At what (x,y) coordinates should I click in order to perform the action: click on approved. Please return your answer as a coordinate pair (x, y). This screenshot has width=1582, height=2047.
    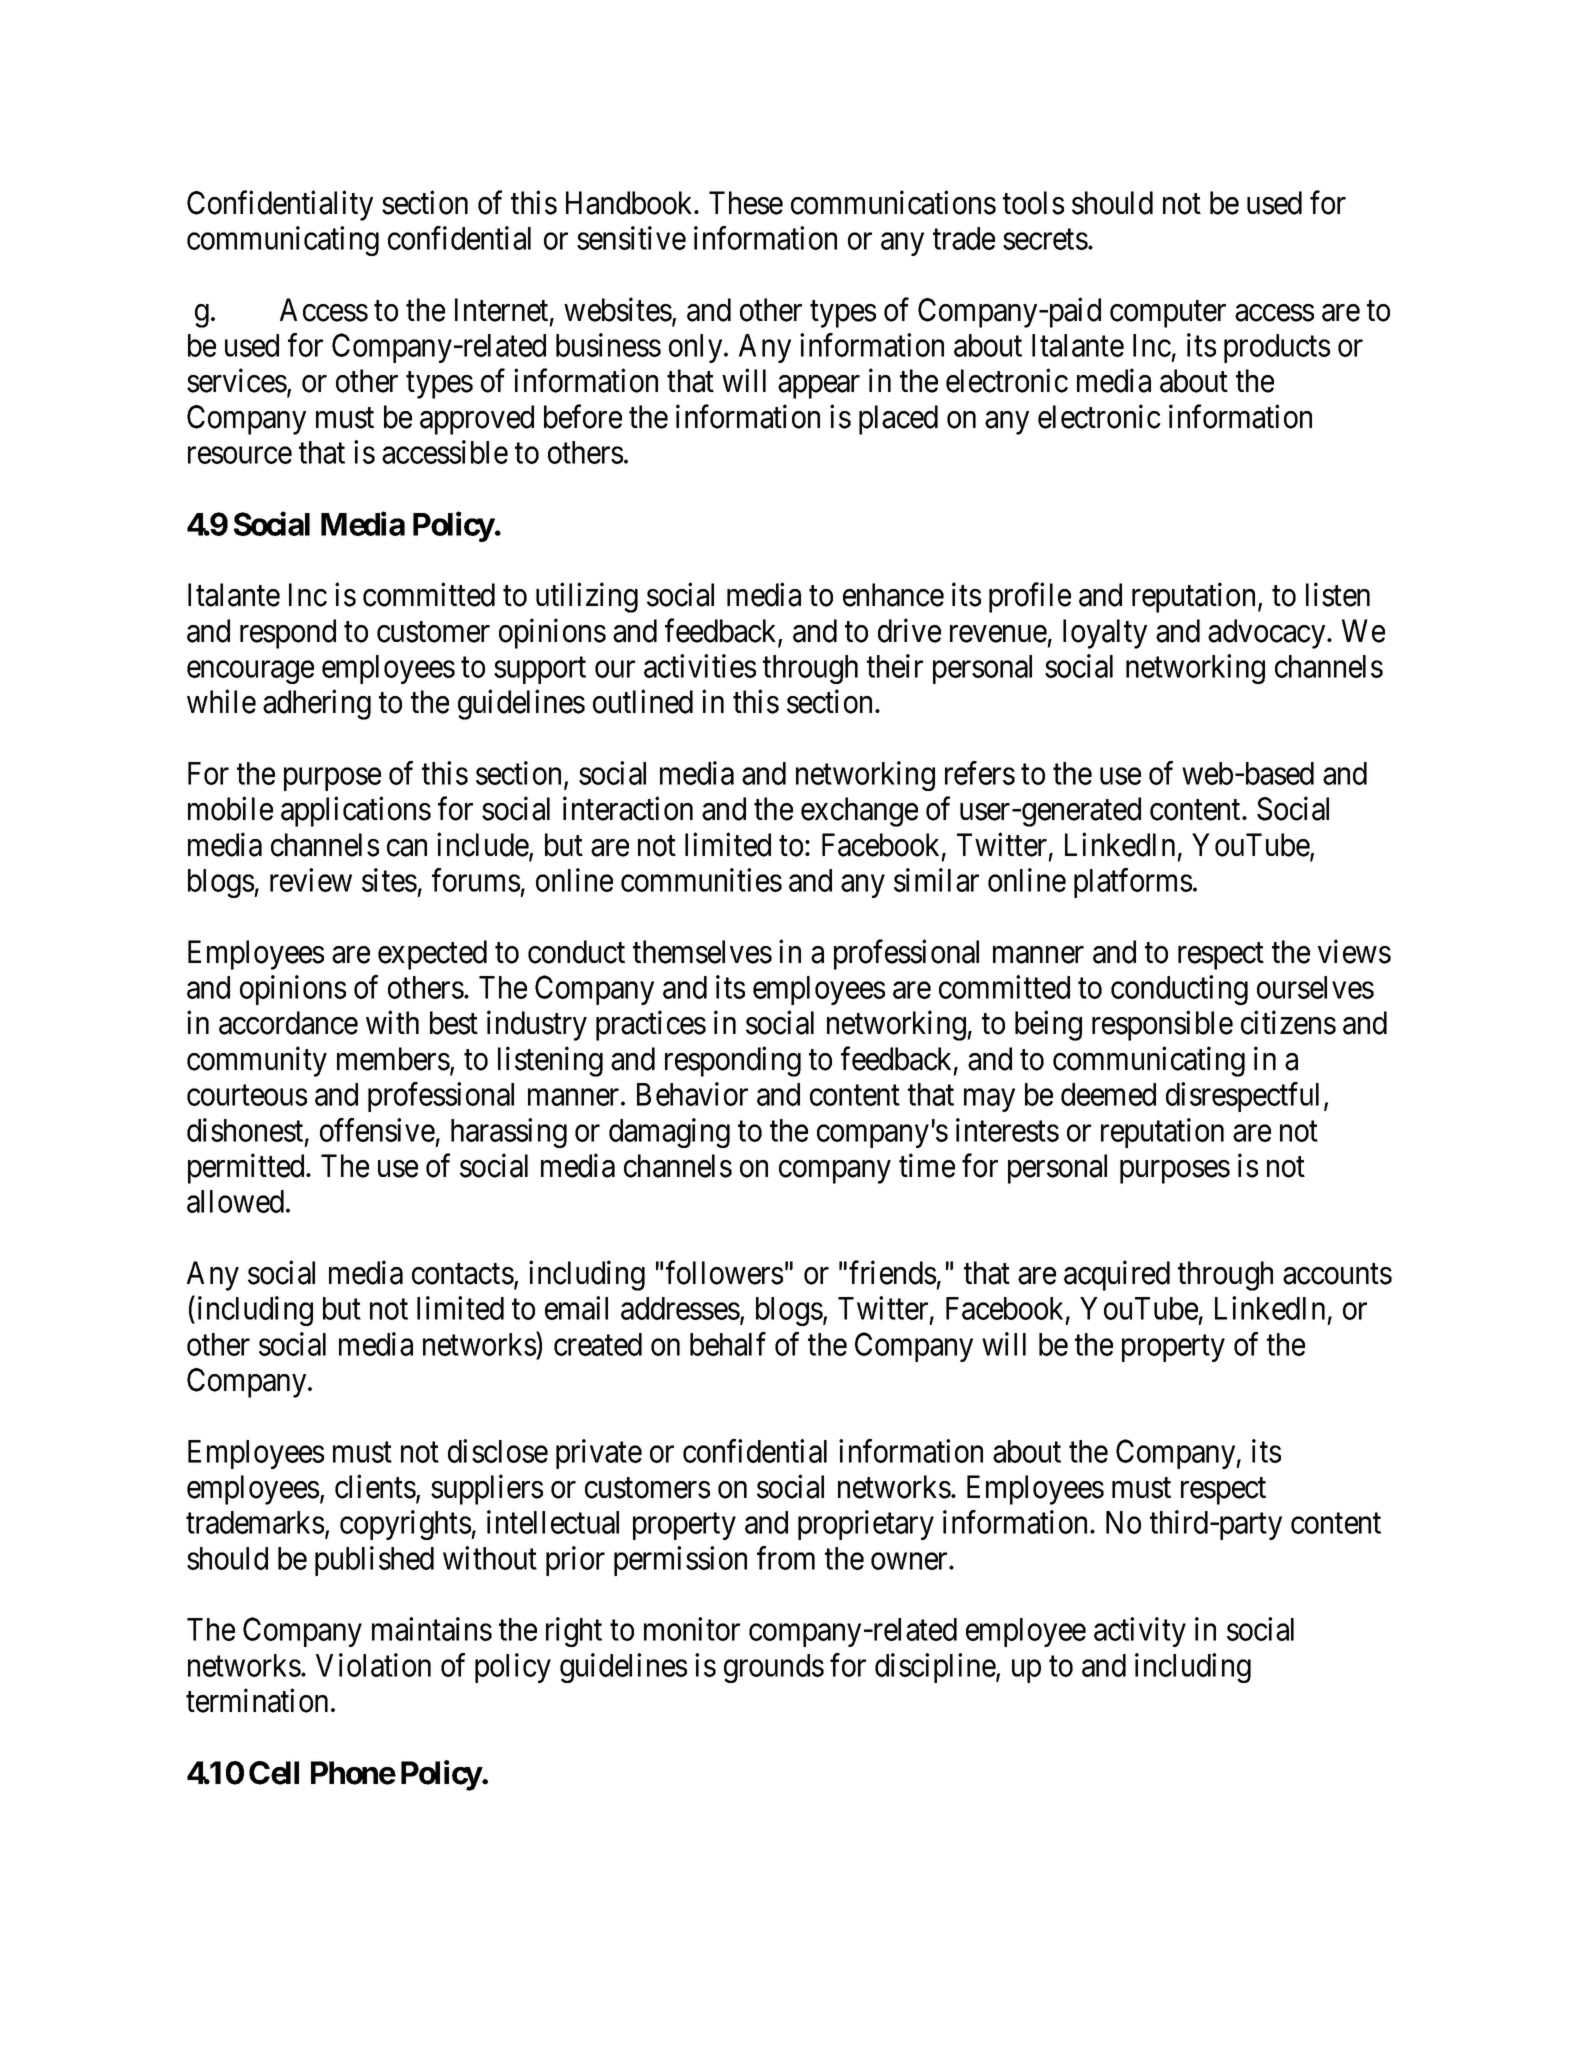
    Looking at the image, I should click on (477, 420).
